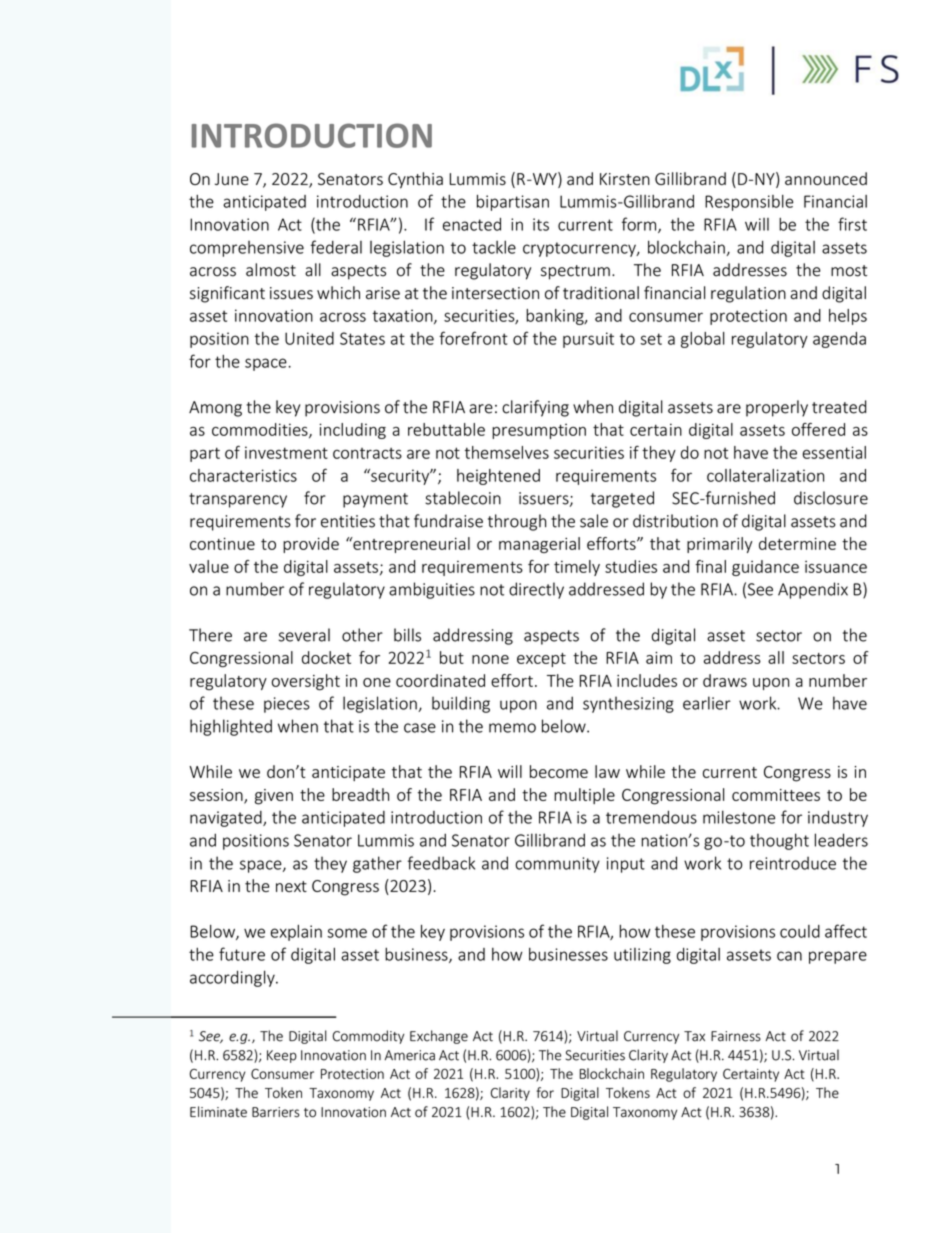 The width and height of the document is (952, 1233). Describe the element at coordinates (749, 203) in the document. I see `Responsible` at that location.
